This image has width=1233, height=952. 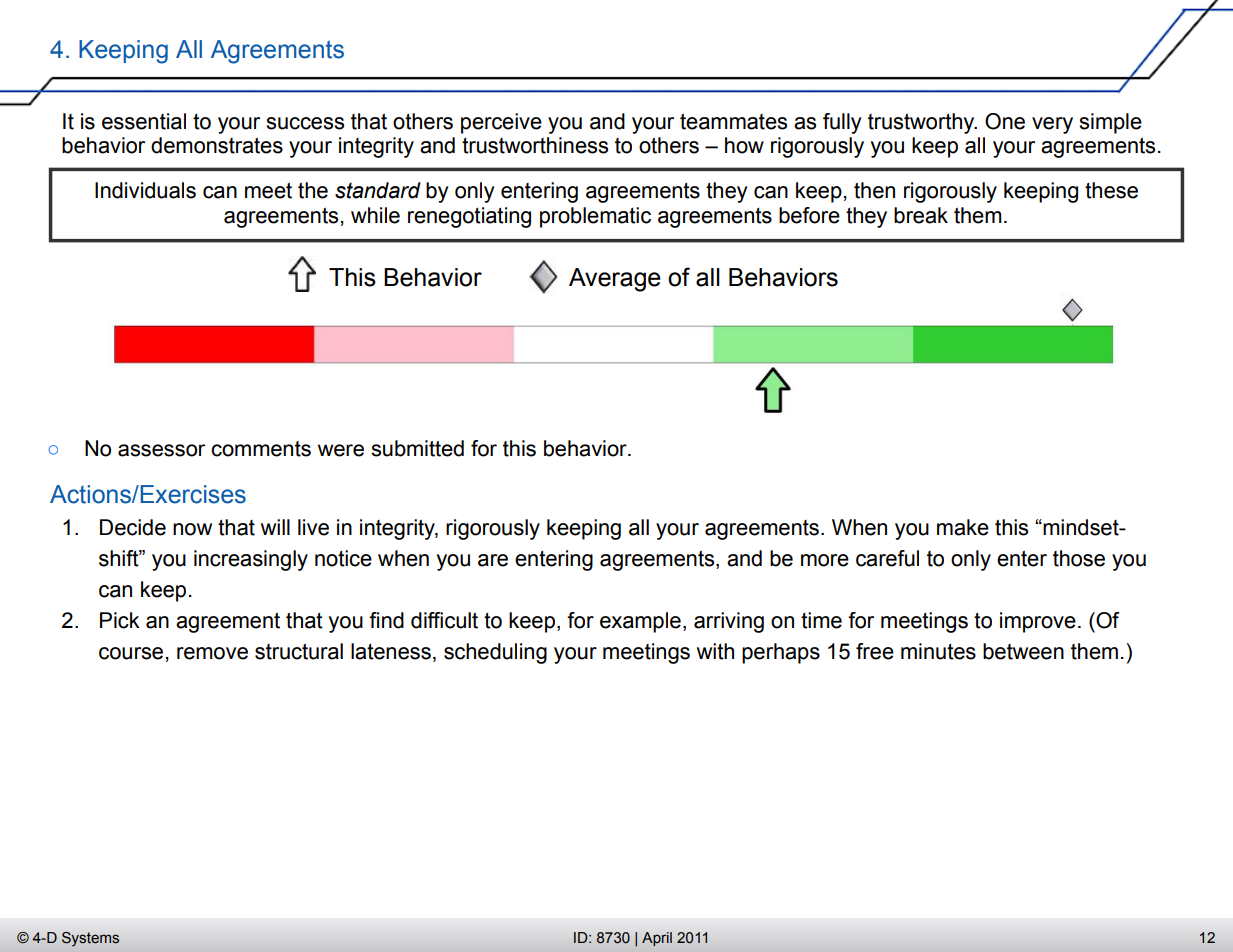 What do you see at coordinates (963, 527) in the image?
I see `make` at bounding box center [963, 527].
